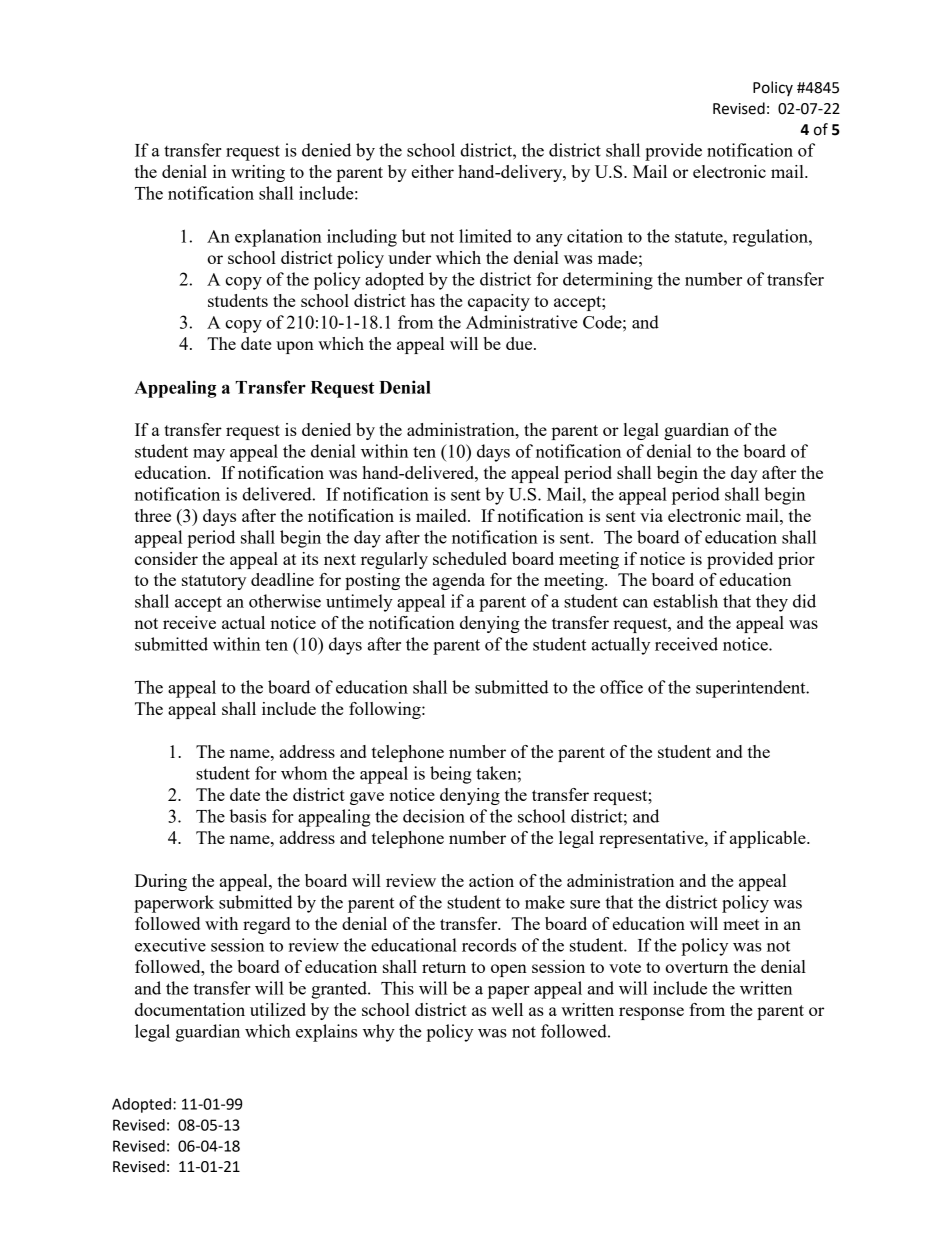 The image size is (952, 1233). I want to click on limited, so click(485, 236).
